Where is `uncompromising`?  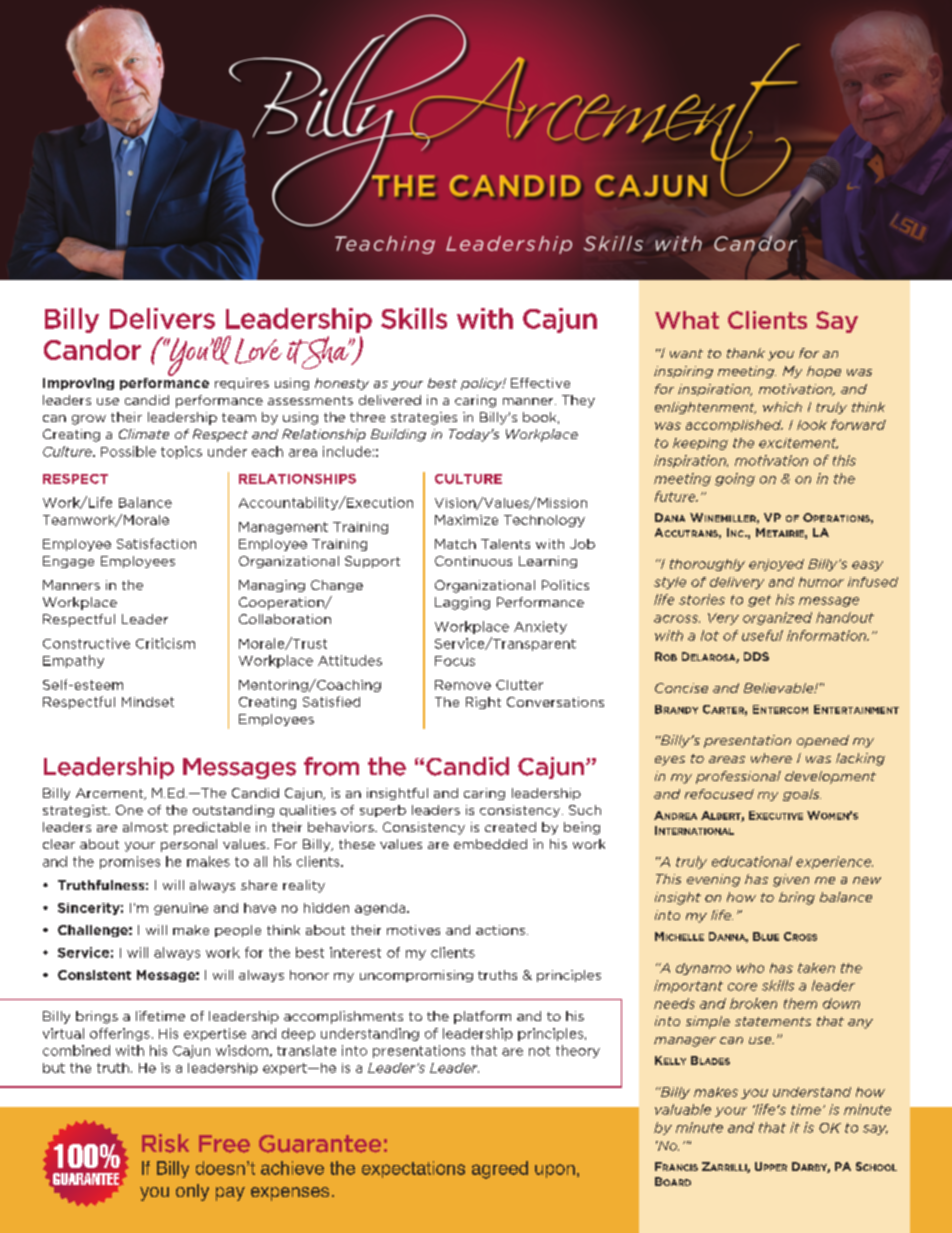
uncompromising is located at coordinates (416, 976).
